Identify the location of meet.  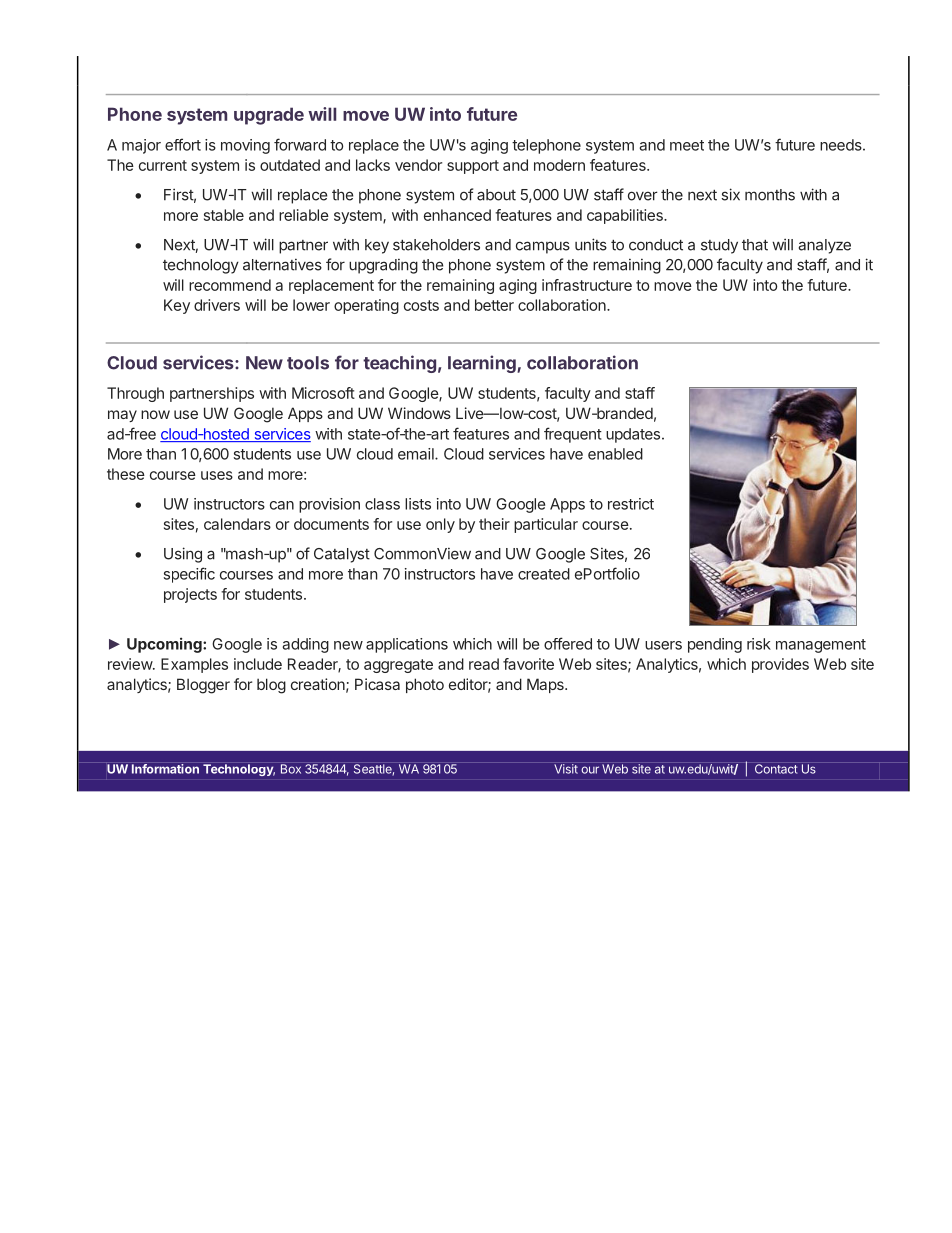
(687, 145).
